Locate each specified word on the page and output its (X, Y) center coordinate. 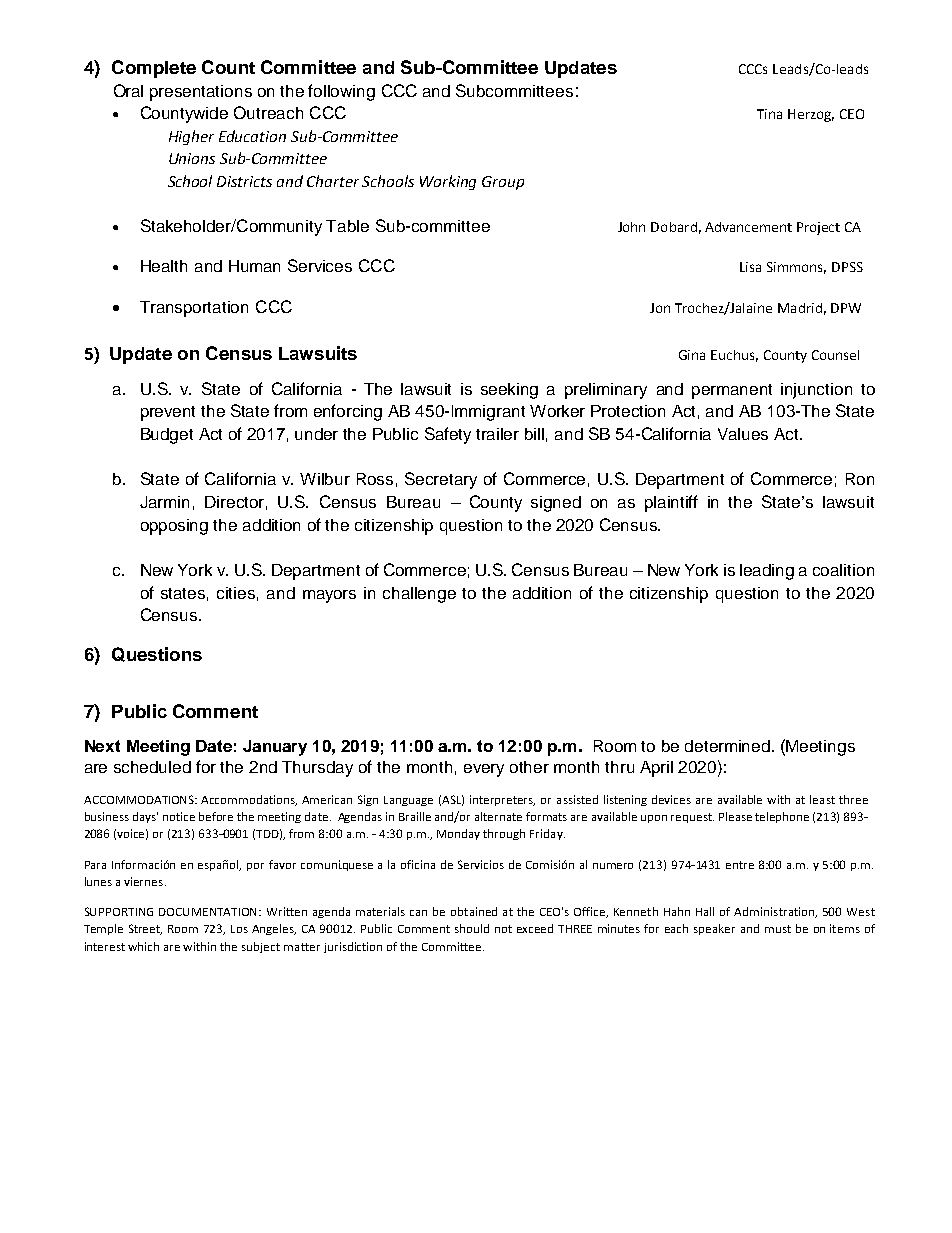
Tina (769, 114)
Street (145, 929)
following (341, 92)
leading (767, 572)
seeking (509, 391)
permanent (732, 391)
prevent (168, 413)
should (472, 928)
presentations (201, 93)
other (529, 767)
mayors (329, 596)
